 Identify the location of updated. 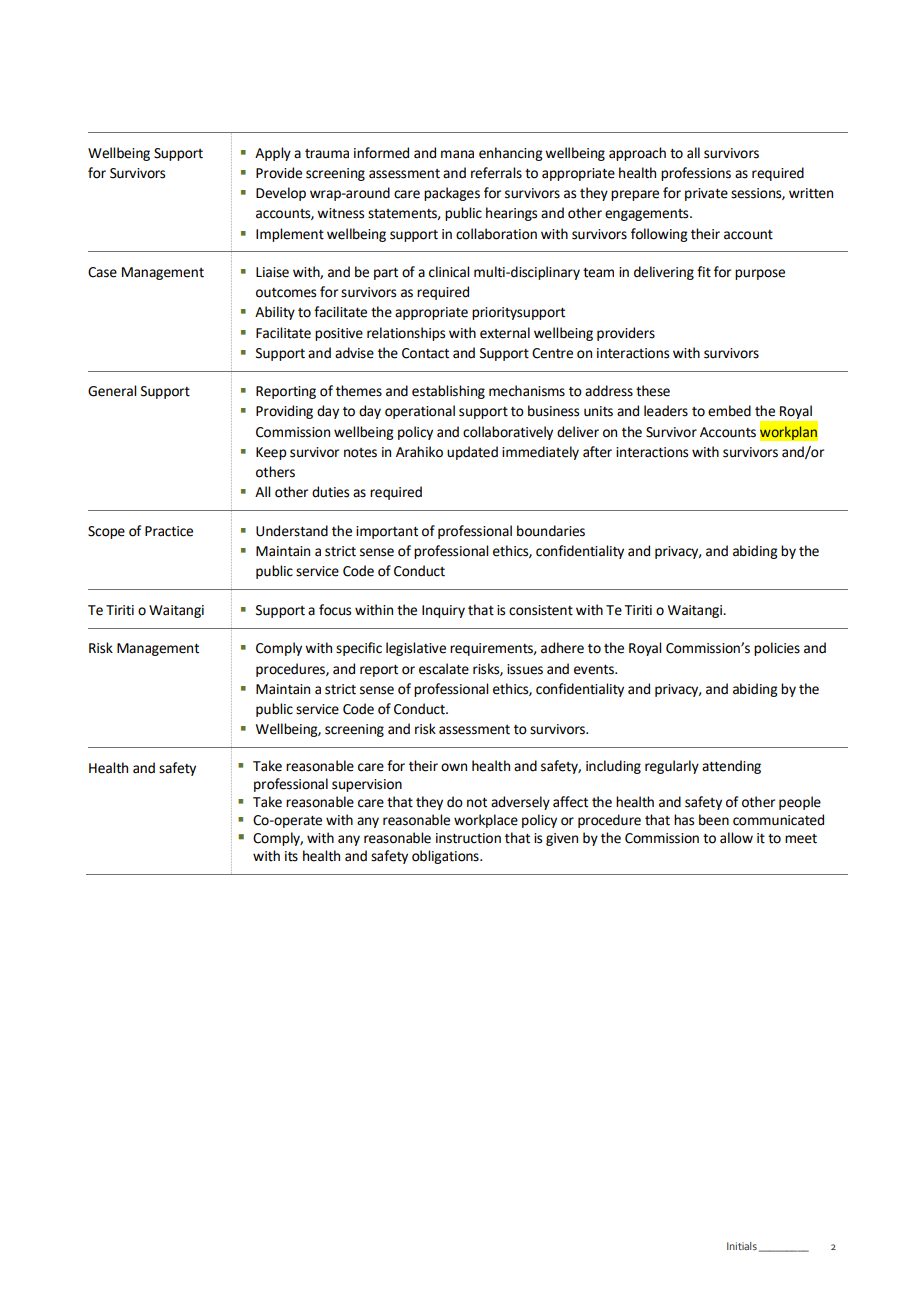
(472, 453).
